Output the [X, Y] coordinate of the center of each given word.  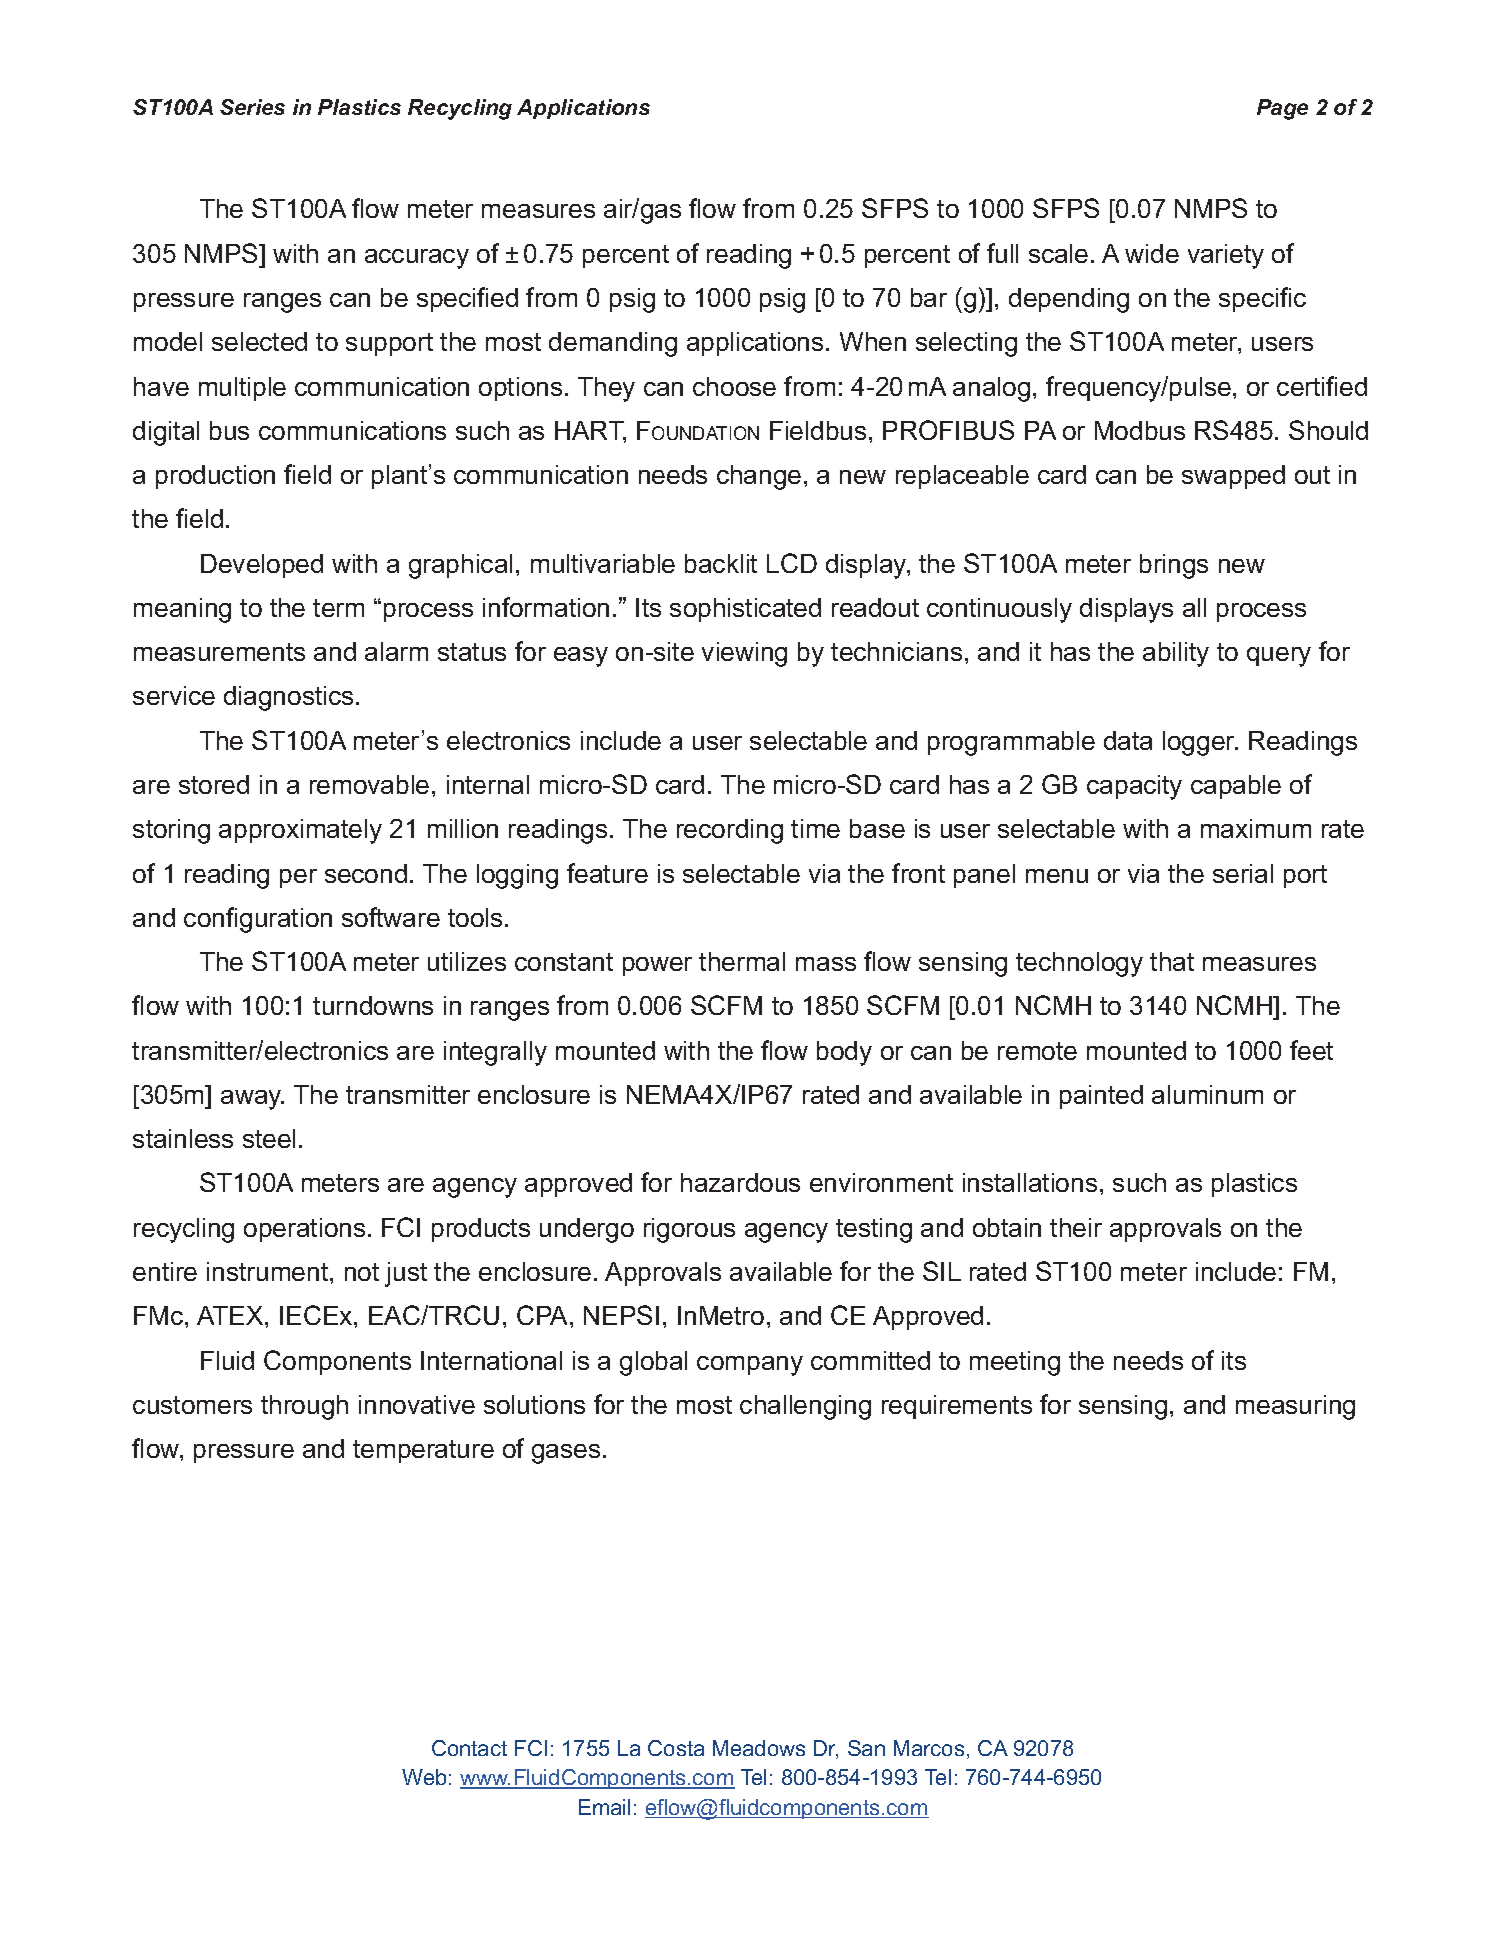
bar [929, 297]
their [1076, 1227]
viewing [744, 654]
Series [252, 107]
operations [304, 1230]
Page [1282, 109]
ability [1176, 654]
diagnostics [288, 698]
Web [424, 1777]
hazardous [740, 1182]
